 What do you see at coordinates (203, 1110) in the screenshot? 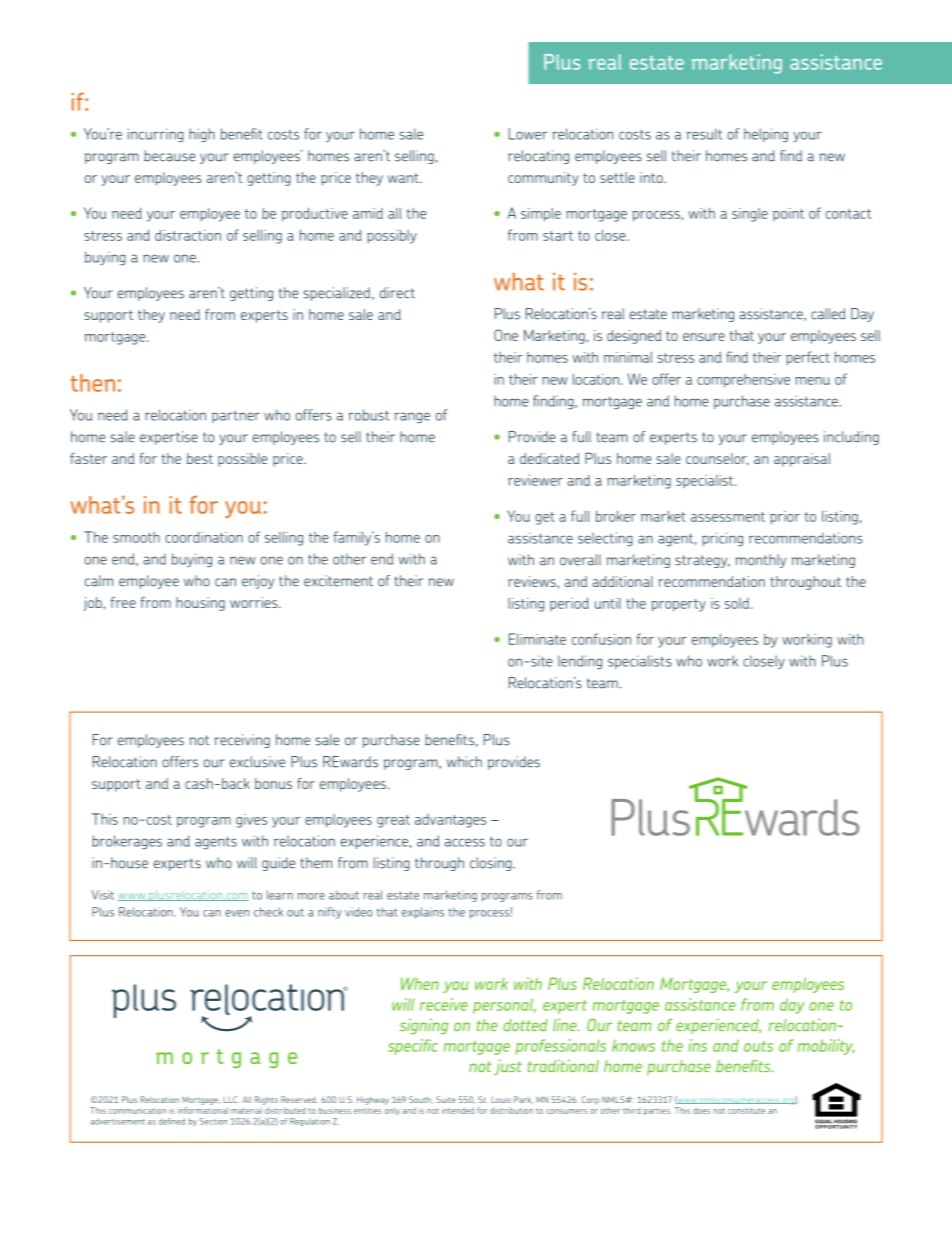
I see `informational` at bounding box center [203, 1110].
